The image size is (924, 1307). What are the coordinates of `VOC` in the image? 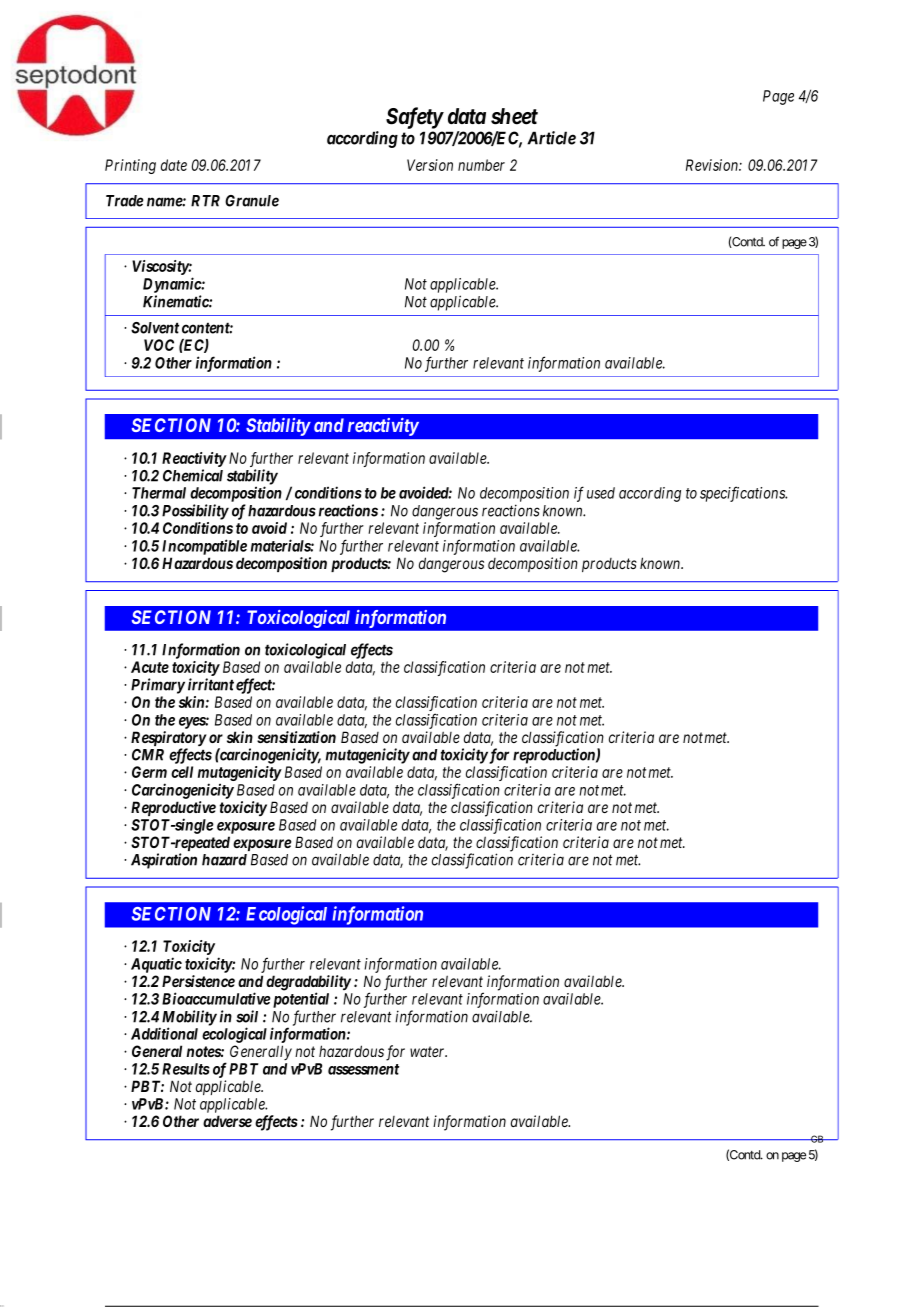 It's located at (159, 345).
